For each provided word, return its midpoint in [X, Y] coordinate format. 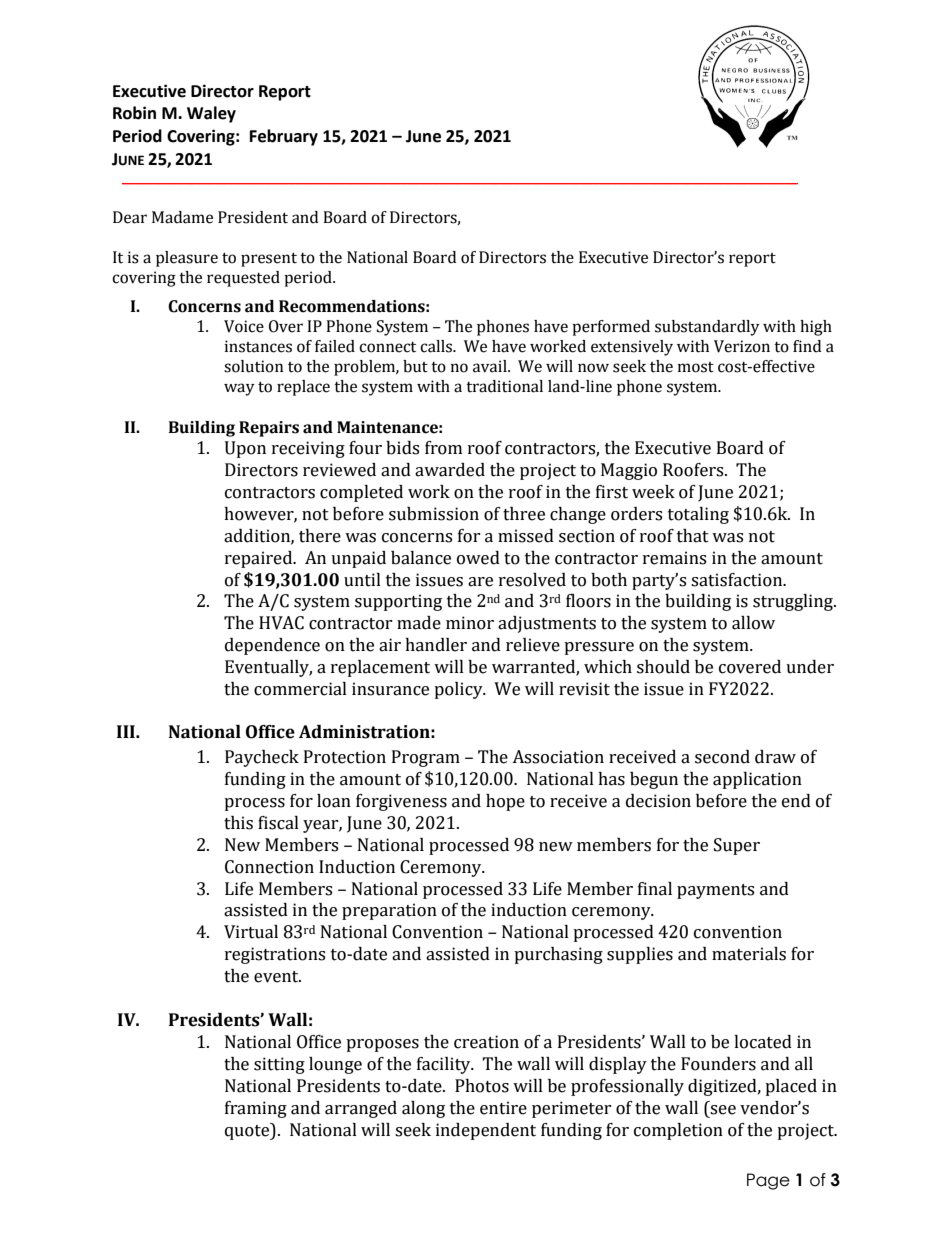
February [284, 137]
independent [486, 1131]
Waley [211, 114]
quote [248, 1131]
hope [505, 802]
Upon [245, 449]
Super [737, 846]
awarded [450, 470]
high [816, 328]
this [238, 823]
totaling [698, 515]
